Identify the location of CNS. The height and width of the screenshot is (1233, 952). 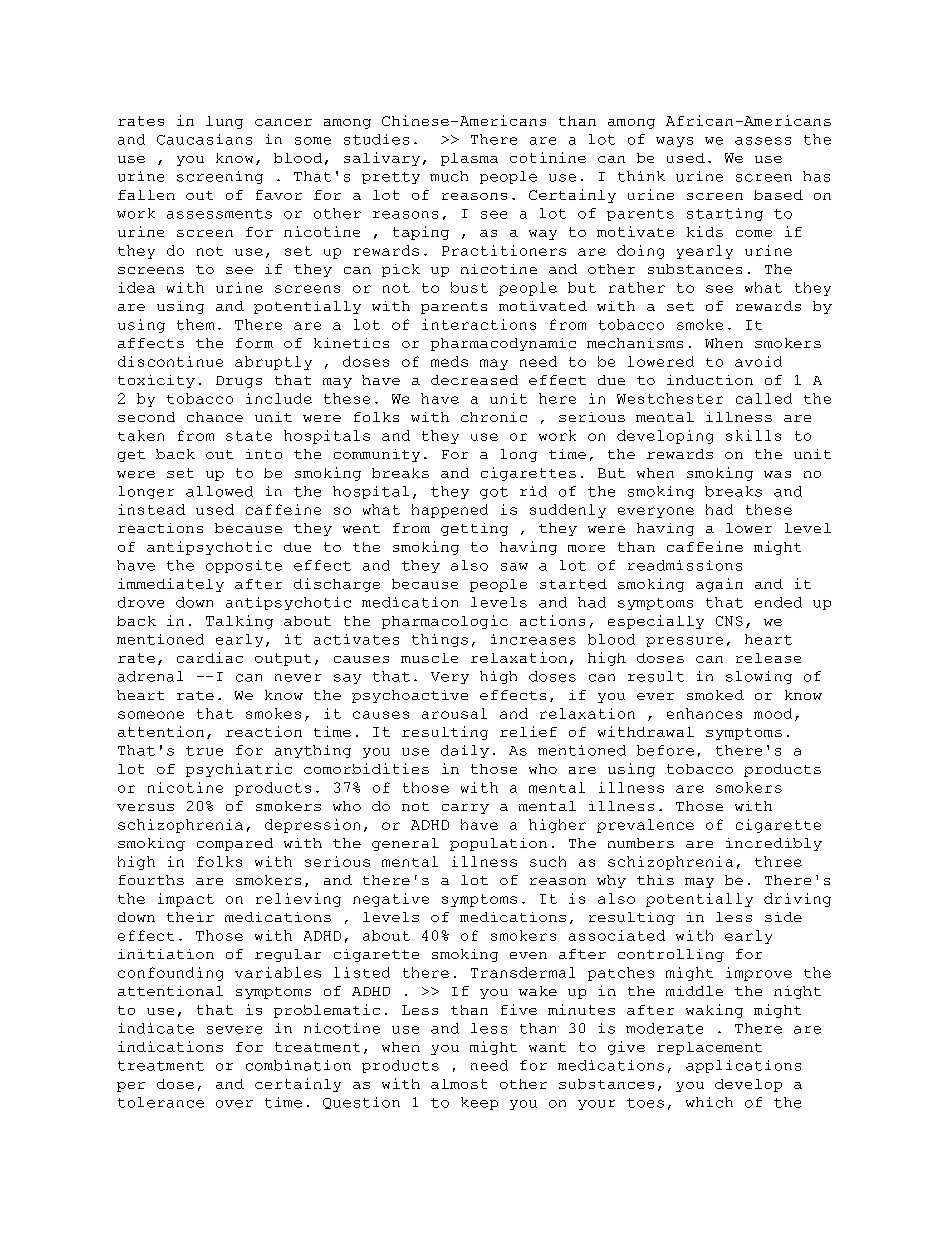
(729, 621).
